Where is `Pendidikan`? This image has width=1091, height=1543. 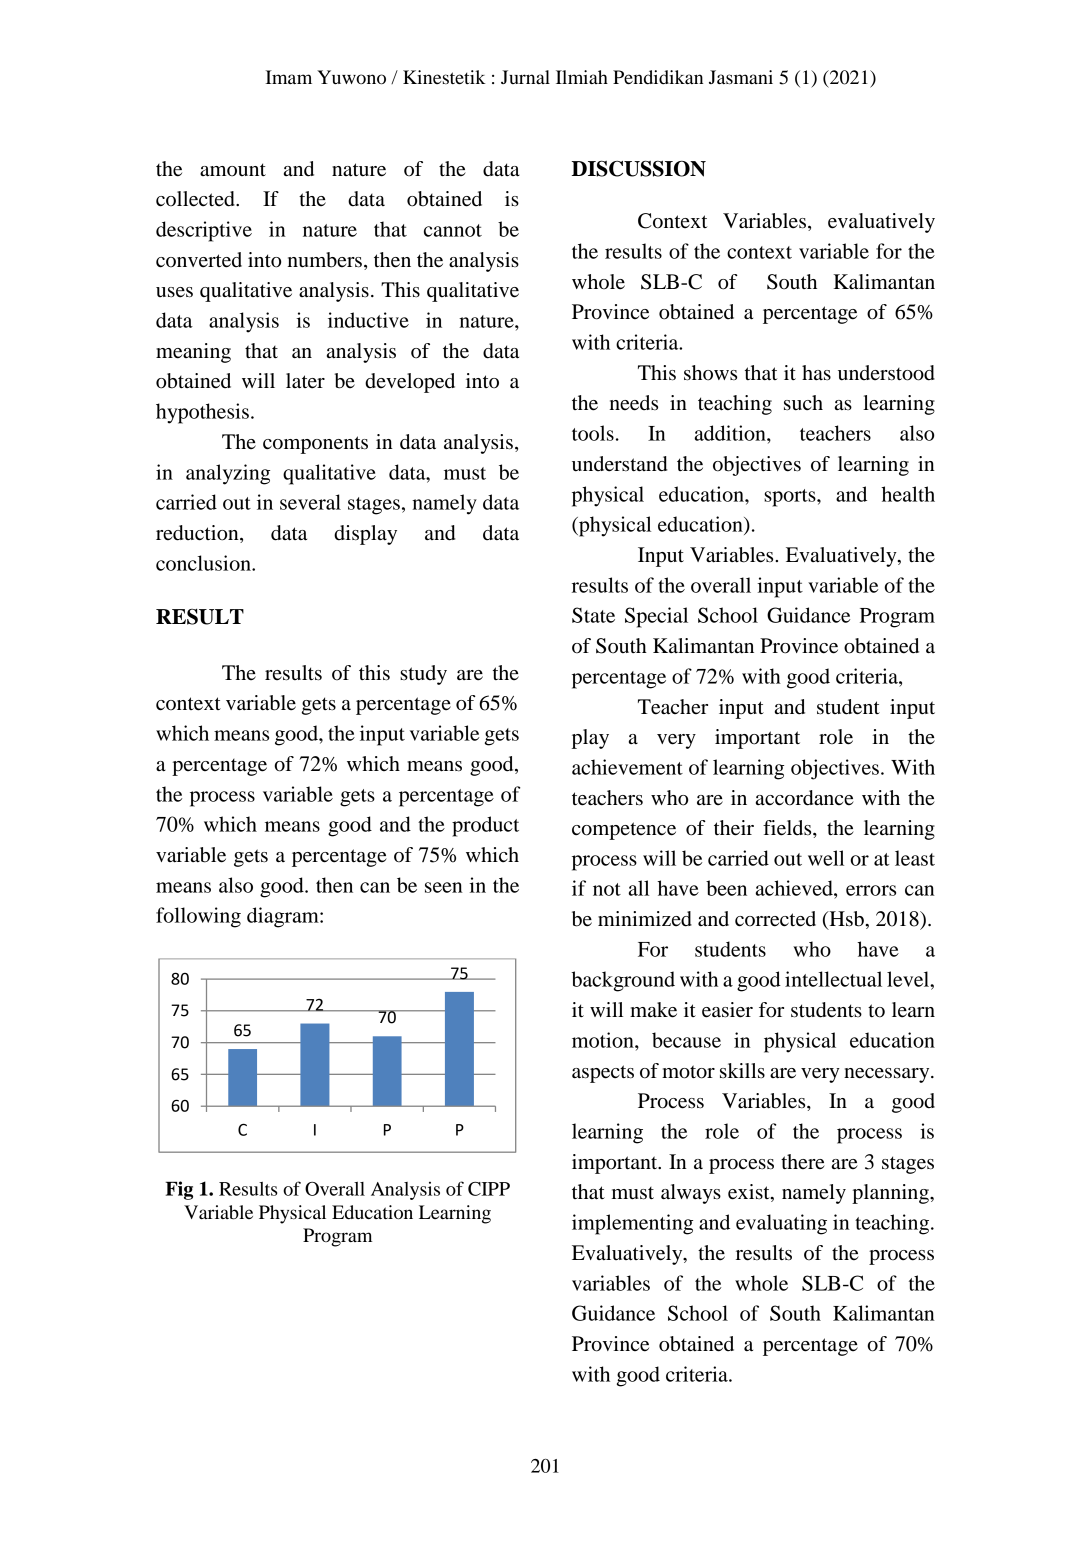
Pendidikan is located at coordinates (658, 77).
